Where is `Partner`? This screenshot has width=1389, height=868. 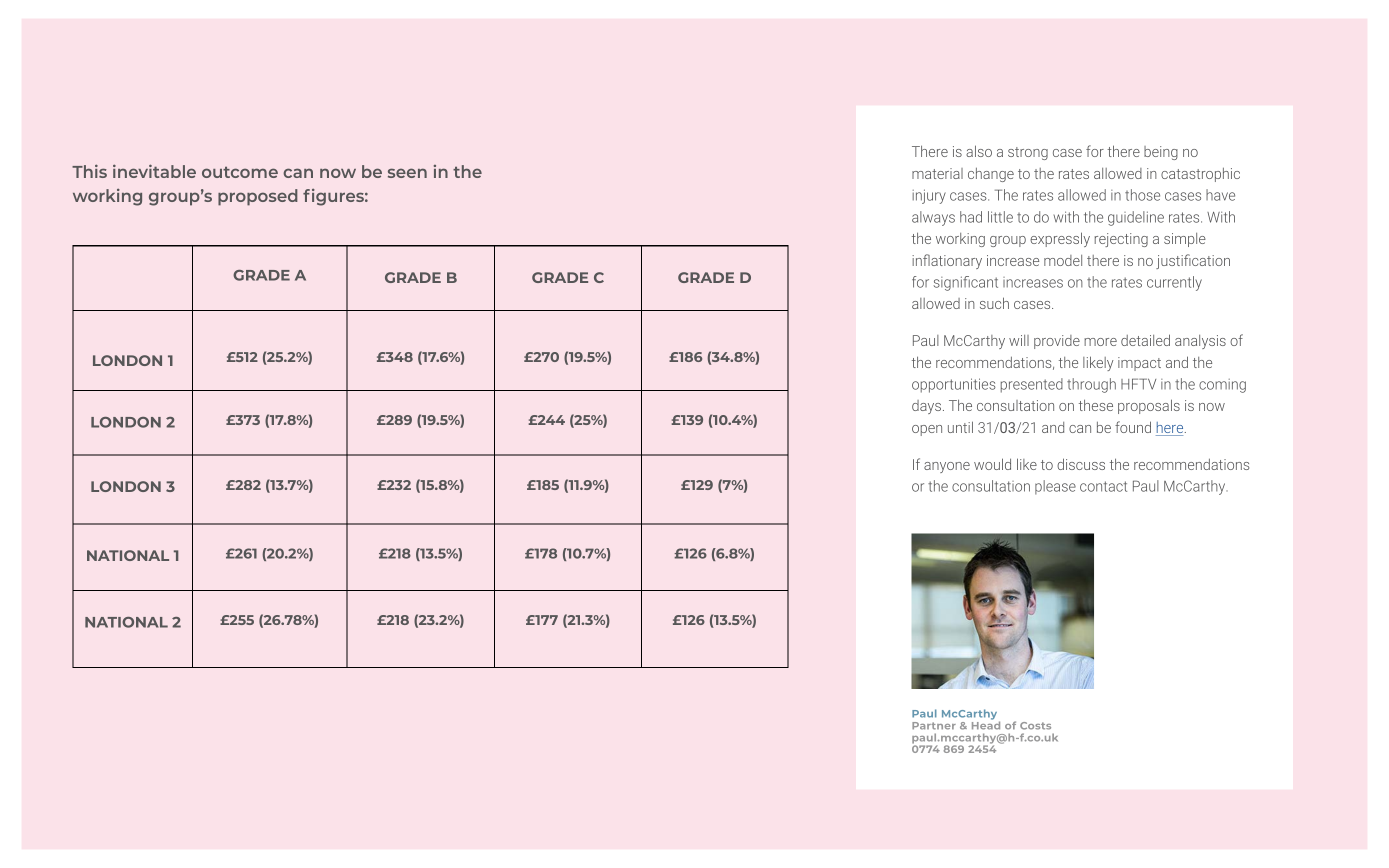
Partner is located at coordinates (934, 726).
